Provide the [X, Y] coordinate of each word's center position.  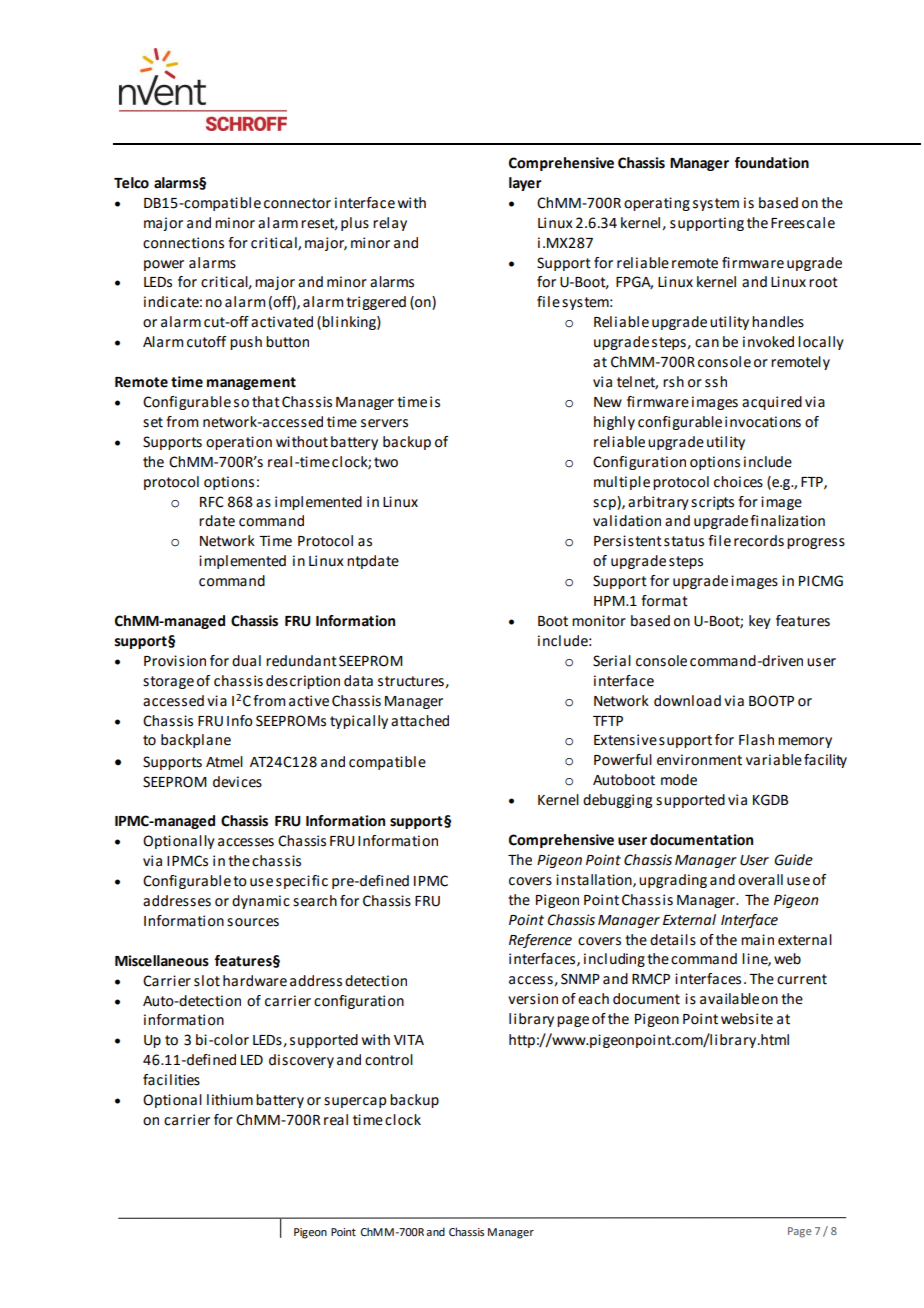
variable [774, 760]
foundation [772, 163]
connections [183, 243]
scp [605, 503]
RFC [212, 502]
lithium [230, 1100]
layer [525, 184]
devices [237, 782]
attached [420, 721]
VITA [409, 1040]
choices [738, 482]
